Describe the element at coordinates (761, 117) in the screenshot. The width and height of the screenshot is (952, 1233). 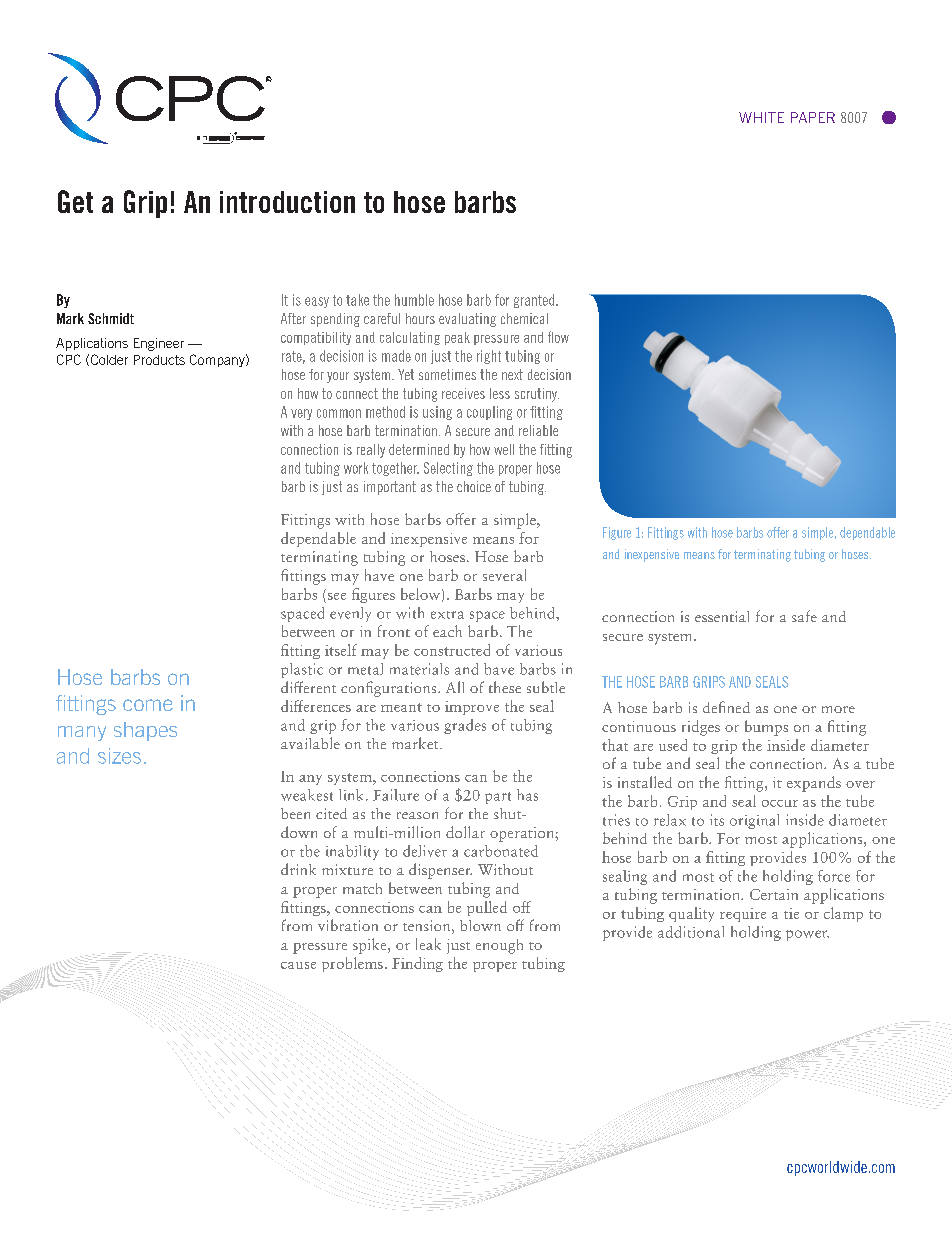
I see `WHITE` at that location.
